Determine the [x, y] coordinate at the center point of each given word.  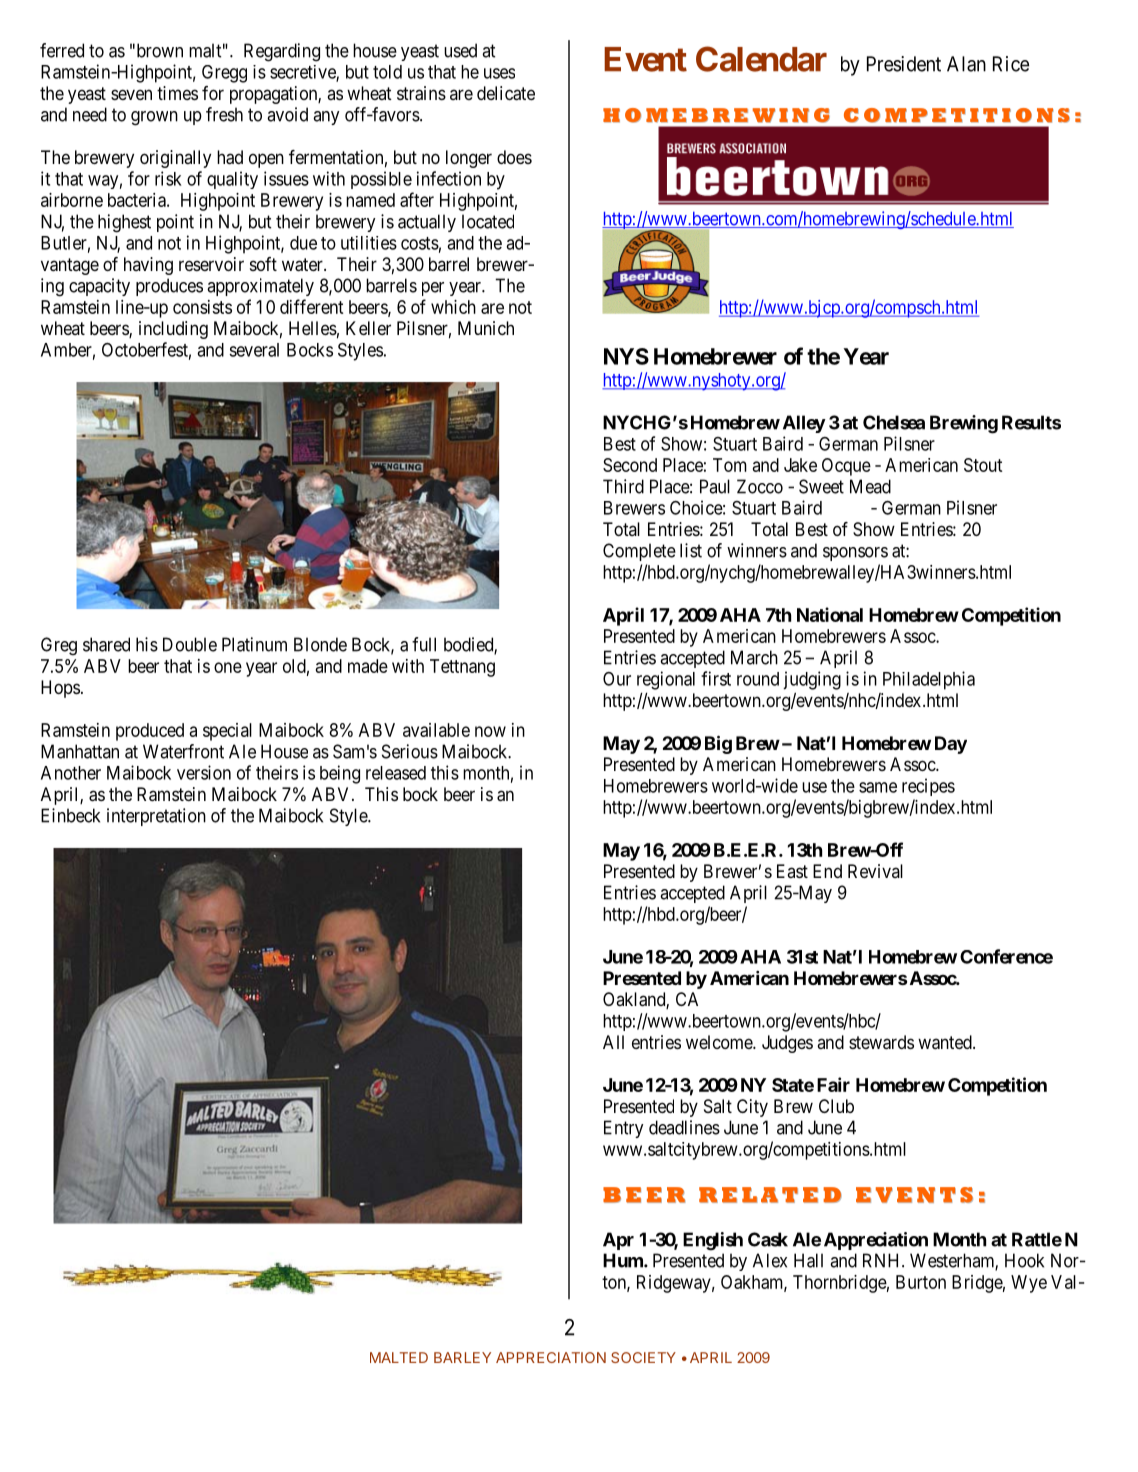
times [177, 93]
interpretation [156, 817]
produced [150, 732]
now [490, 731]
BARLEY [462, 1357]
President [904, 64]
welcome [720, 1042]
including [173, 330]
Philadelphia [929, 680]
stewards [881, 1042]
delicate [506, 93]
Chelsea [894, 422]
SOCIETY [643, 1357]
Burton [921, 1282]
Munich [486, 328]
